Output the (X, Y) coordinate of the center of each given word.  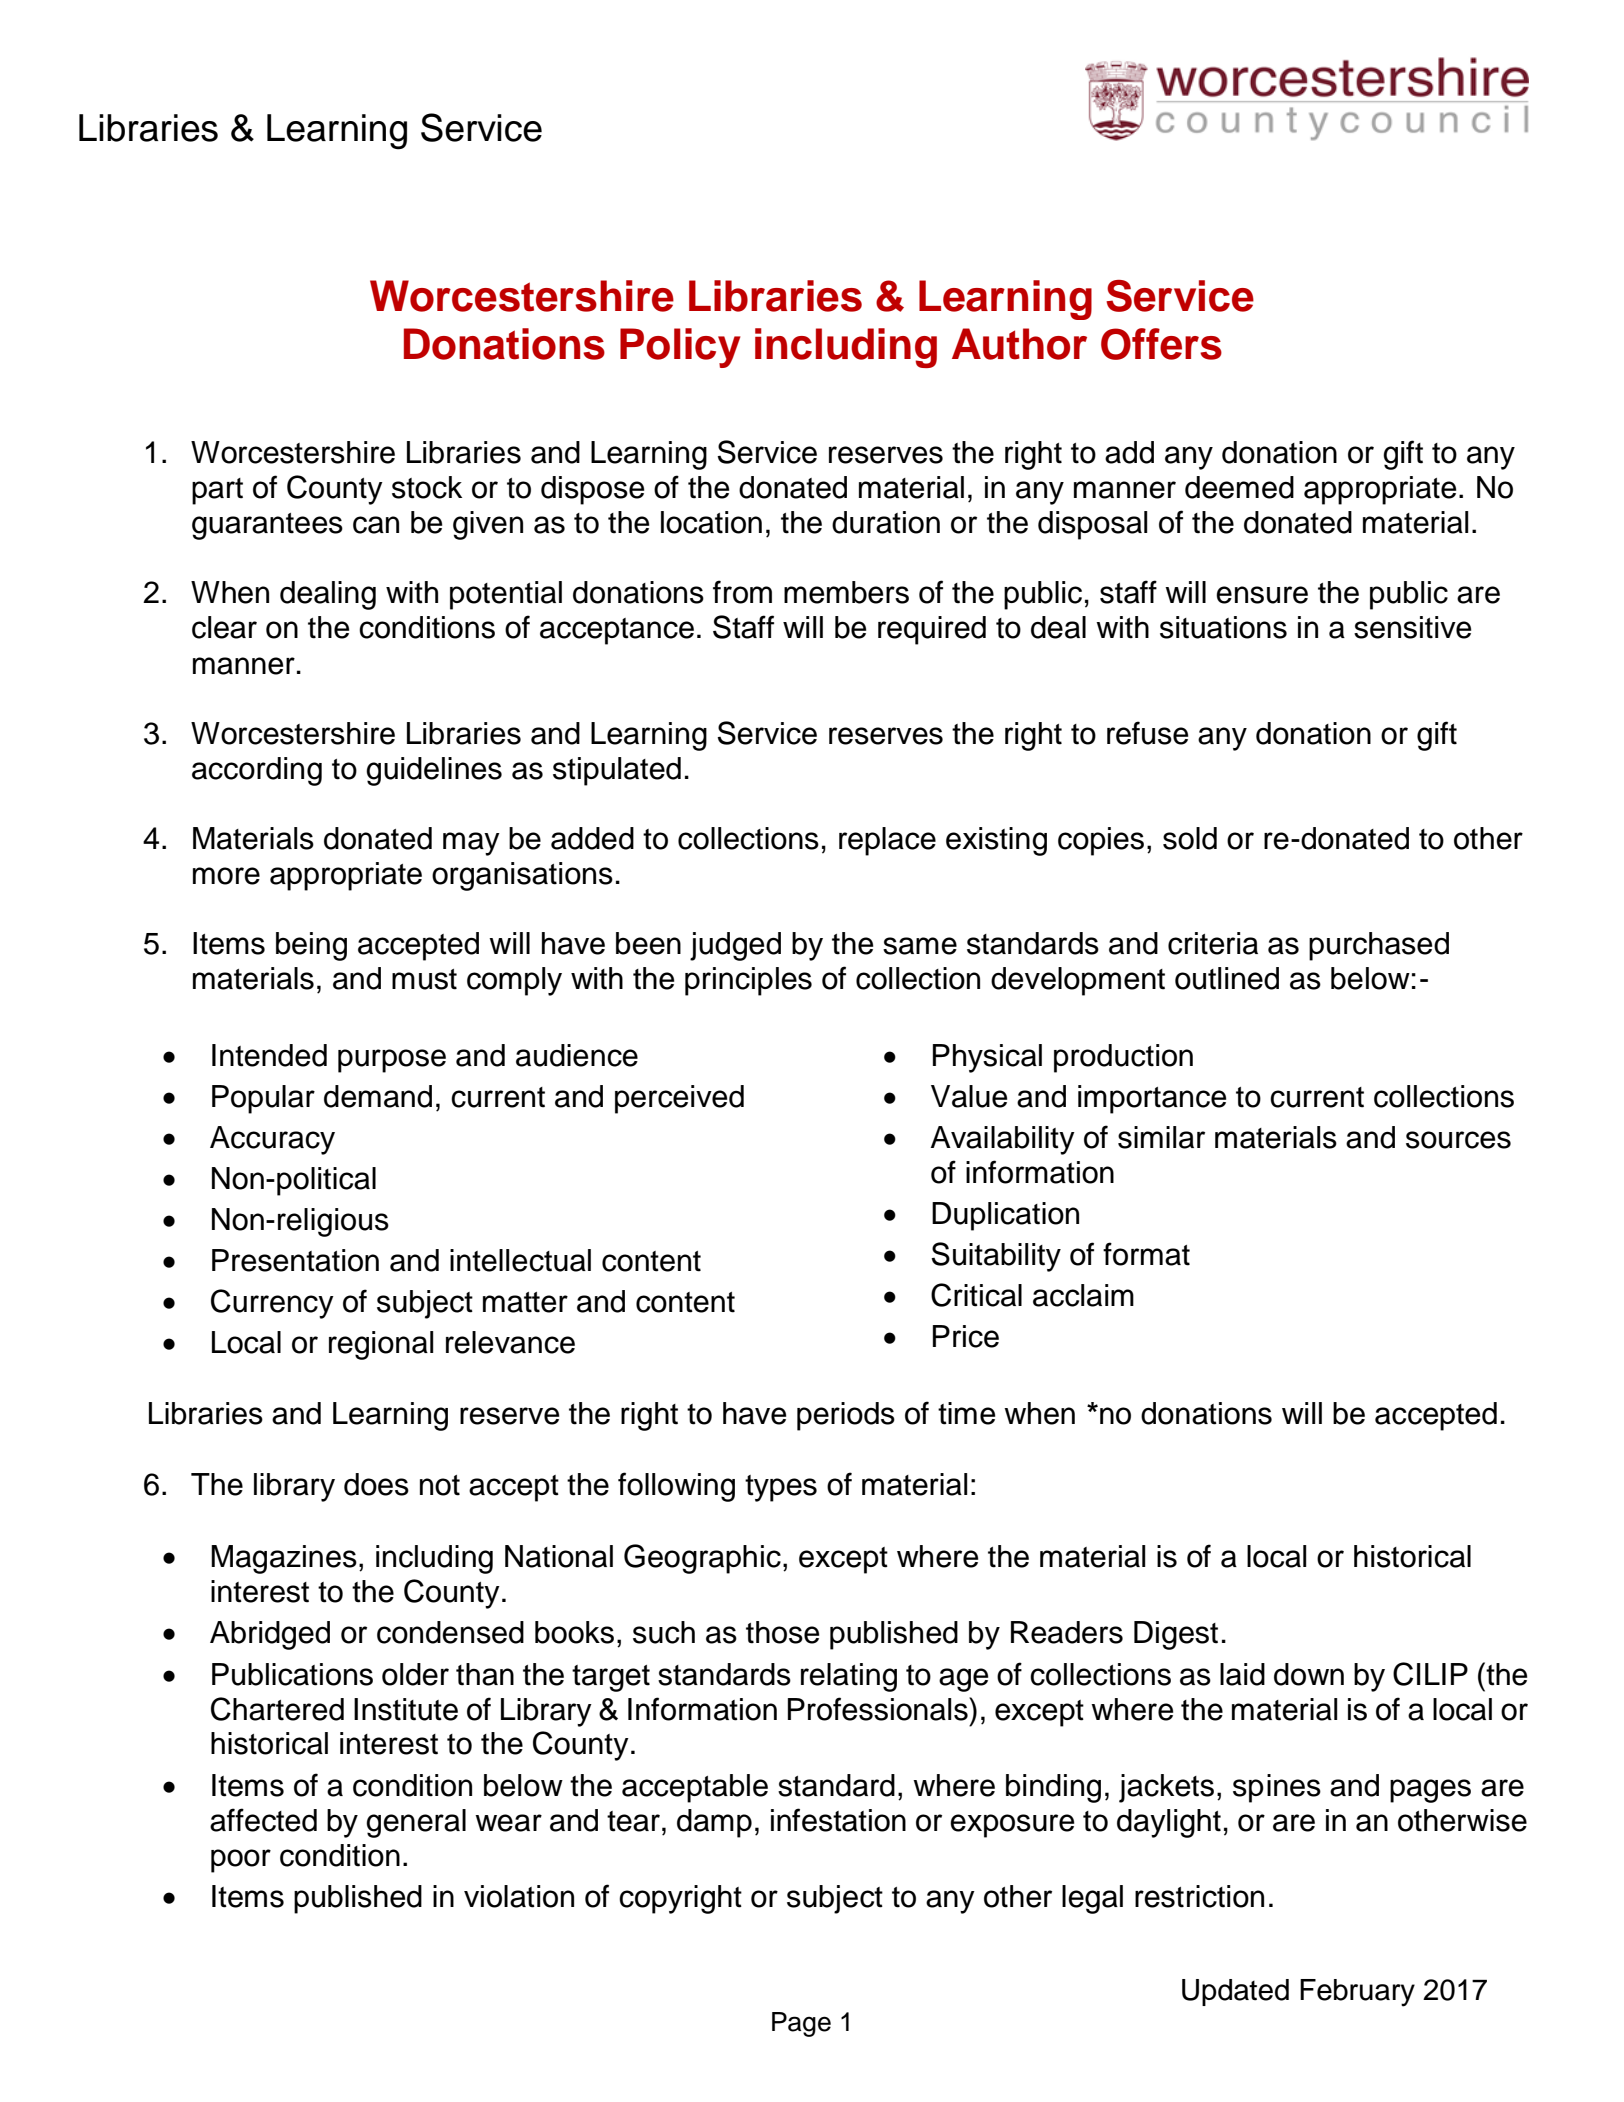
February (1357, 1993)
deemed (1239, 487)
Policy (680, 348)
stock (427, 487)
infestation (838, 1820)
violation (519, 1896)
